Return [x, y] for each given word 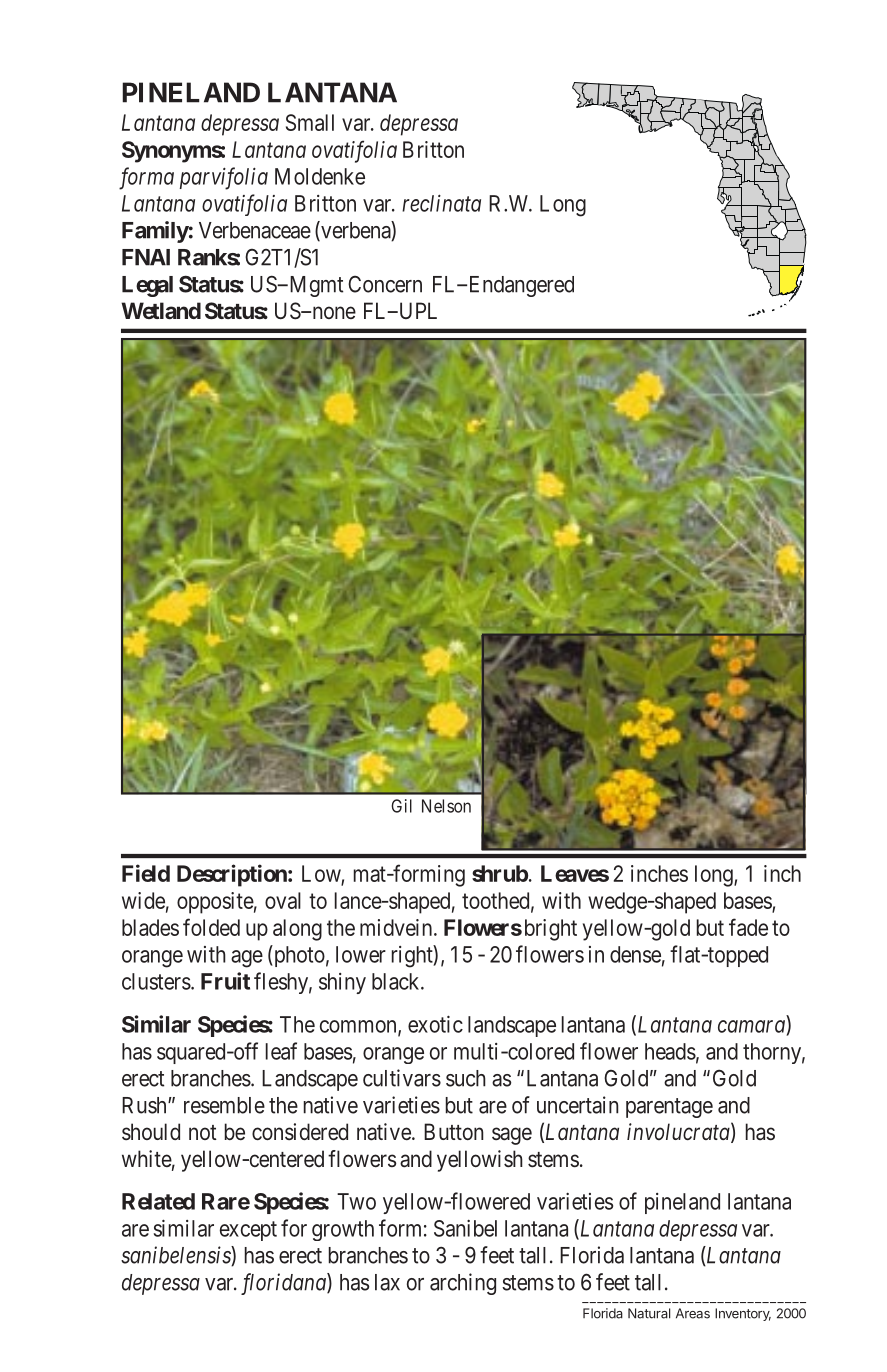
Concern [385, 284]
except [248, 1231]
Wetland [161, 310]
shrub [500, 873]
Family [155, 232]
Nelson [446, 806]
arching [463, 1284]
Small [310, 122]
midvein [397, 927]
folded [211, 927]
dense [635, 954]
